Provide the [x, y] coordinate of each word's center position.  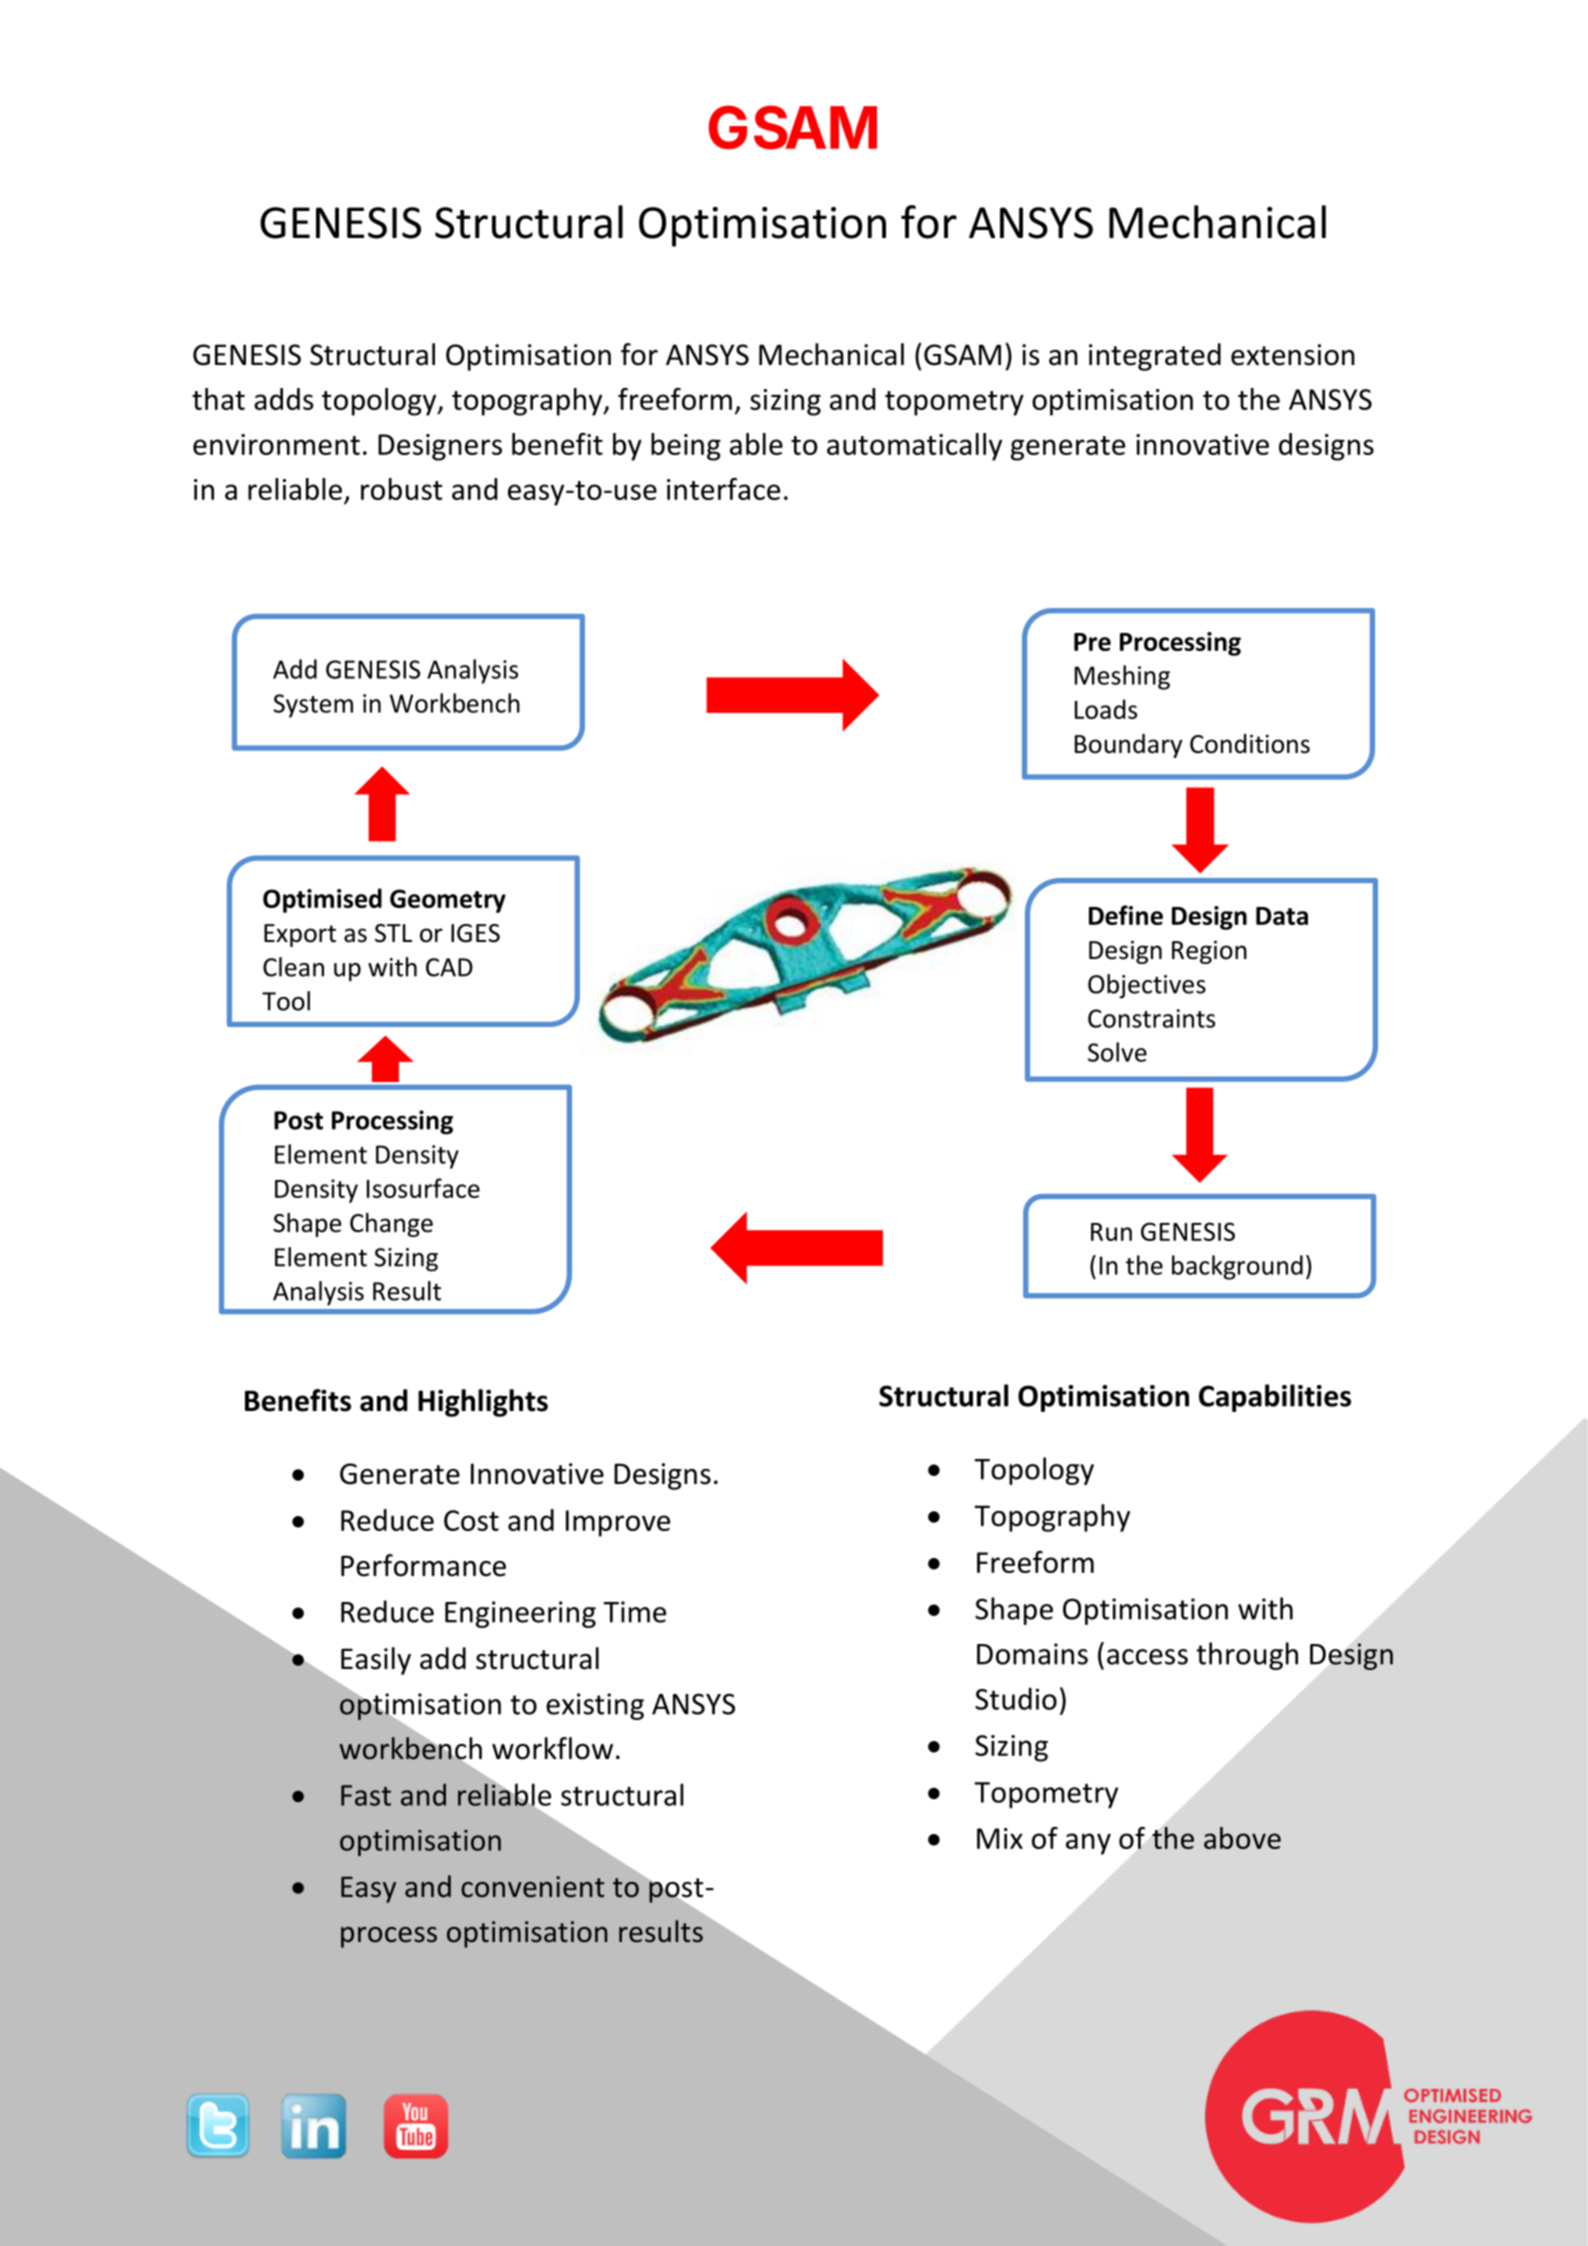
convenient [532, 1887]
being [686, 447]
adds [284, 399]
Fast [366, 1795]
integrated [1155, 357]
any [1088, 1844]
